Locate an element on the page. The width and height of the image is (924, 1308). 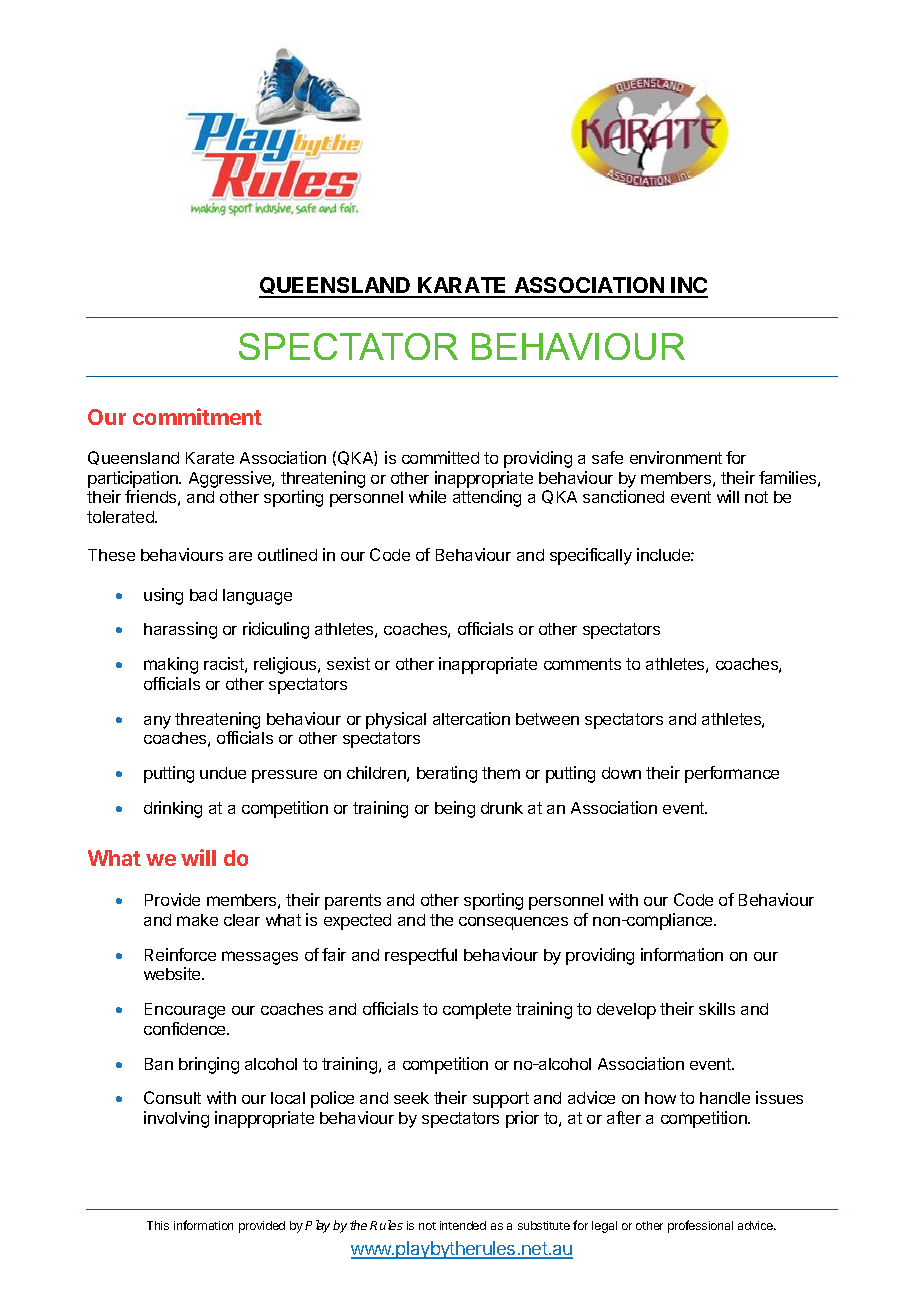
drinking is located at coordinates (173, 809).
